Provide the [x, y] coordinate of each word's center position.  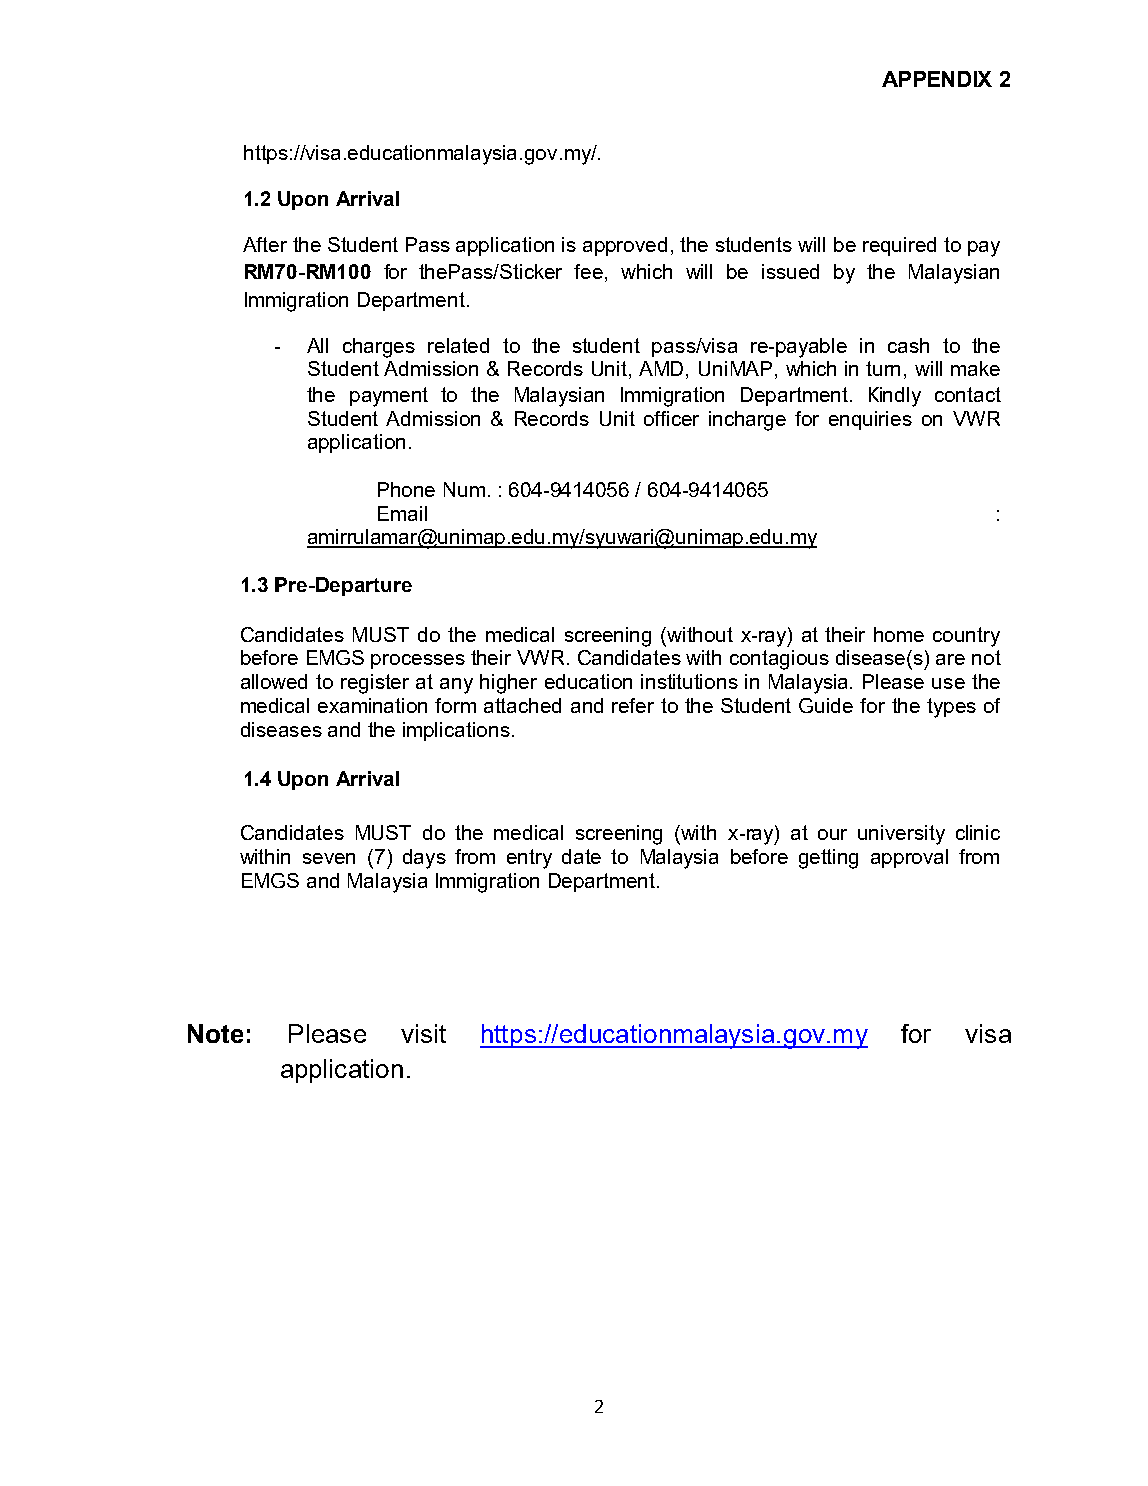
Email [402, 513]
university [901, 835]
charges [379, 348]
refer [633, 705]
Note [215, 1033]
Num [464, 489]
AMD [663, 370]
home [899, 634]
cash [908, 345]
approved [625, 246]
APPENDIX [937, 79]
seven [329, 858]
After [265, 244]
